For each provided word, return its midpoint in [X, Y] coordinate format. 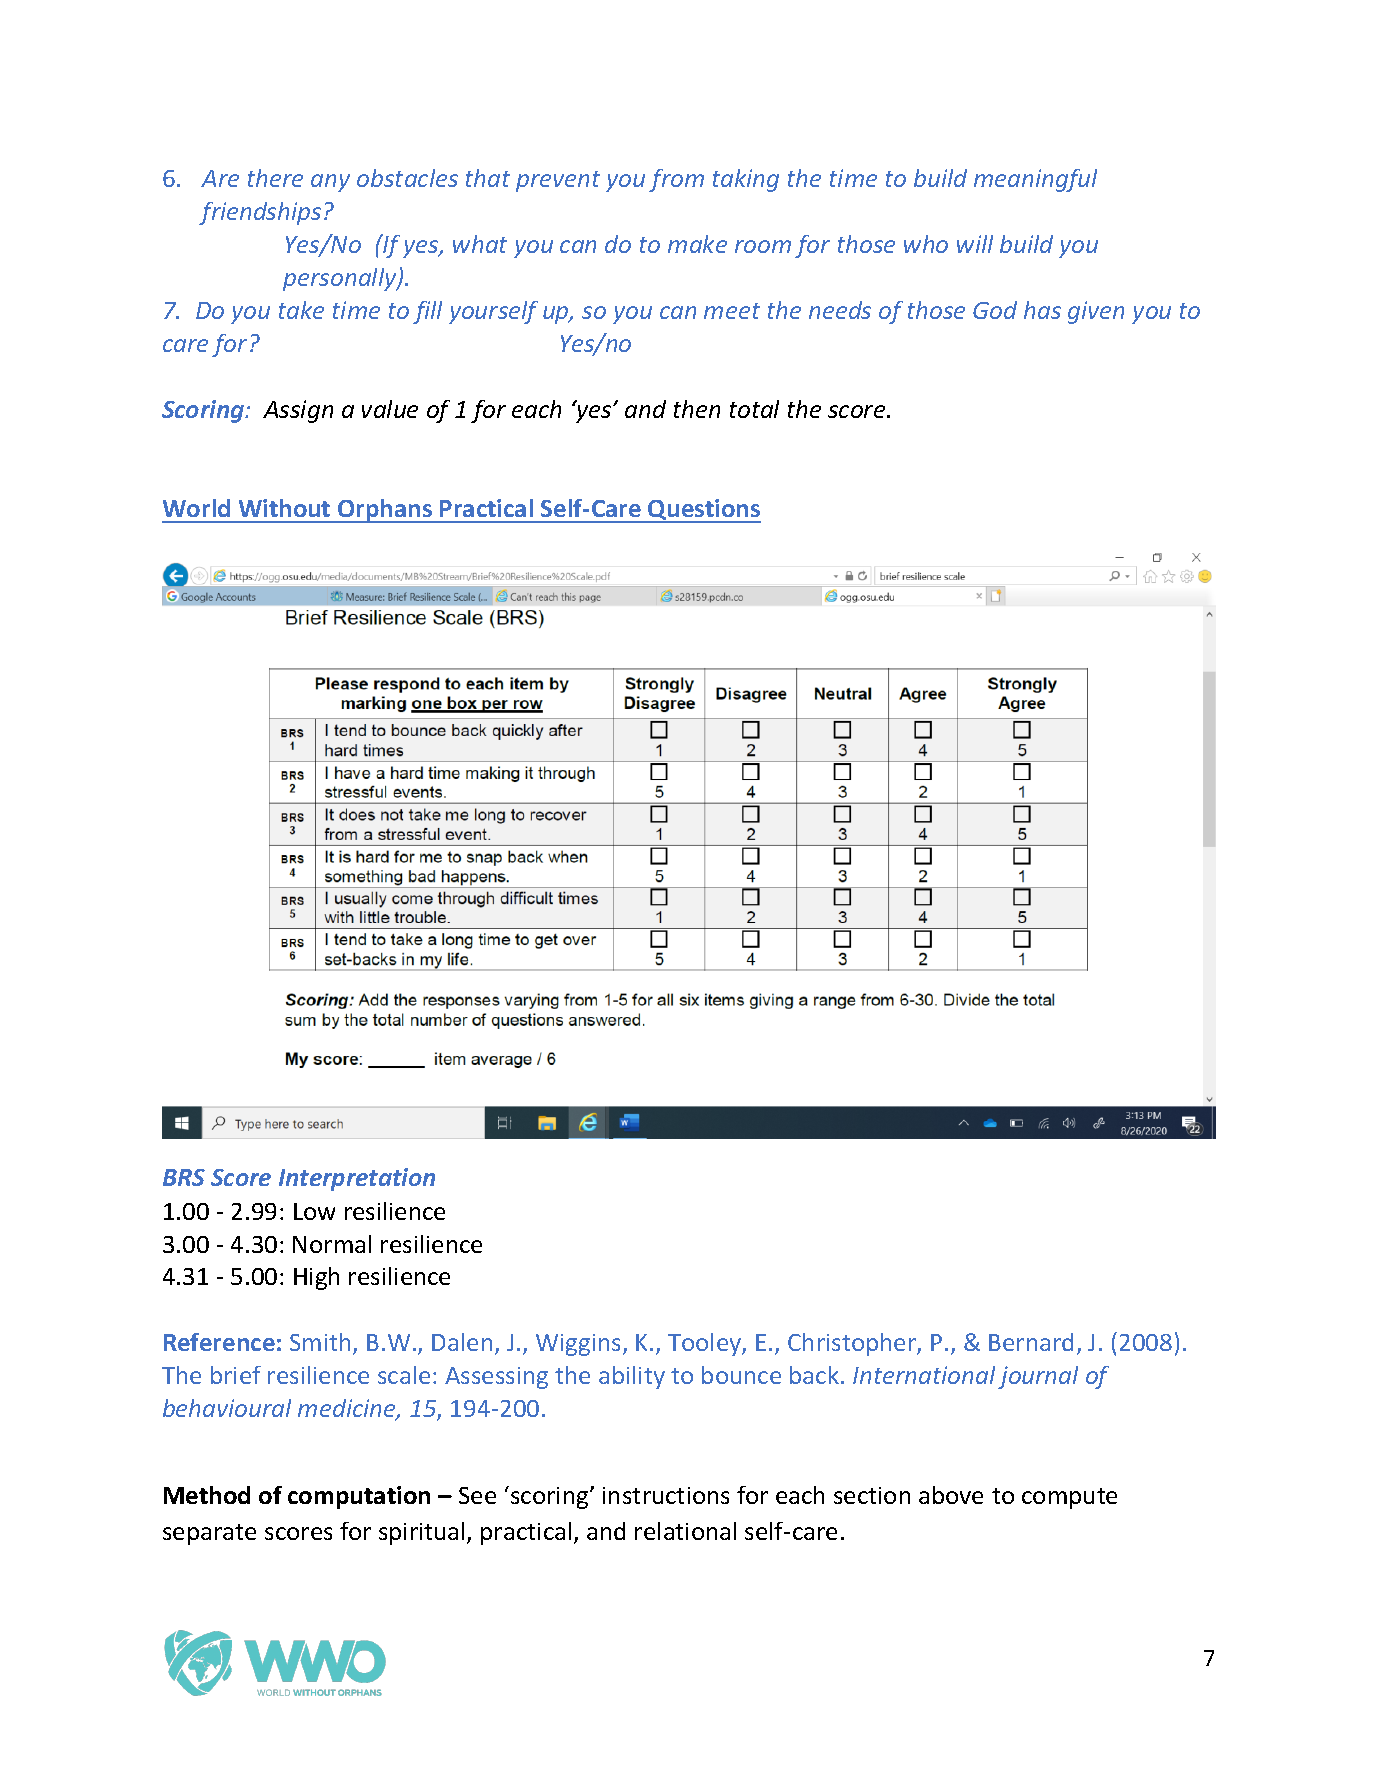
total [754, 409]
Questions [704, 511]
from [676, 180]
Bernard [1031, 1342]
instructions [666, 1495]
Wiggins [580, 1345]
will [975, 244]
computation [359, 1497]
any [330, 183]
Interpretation [357, 1179]
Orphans [385, 511]
